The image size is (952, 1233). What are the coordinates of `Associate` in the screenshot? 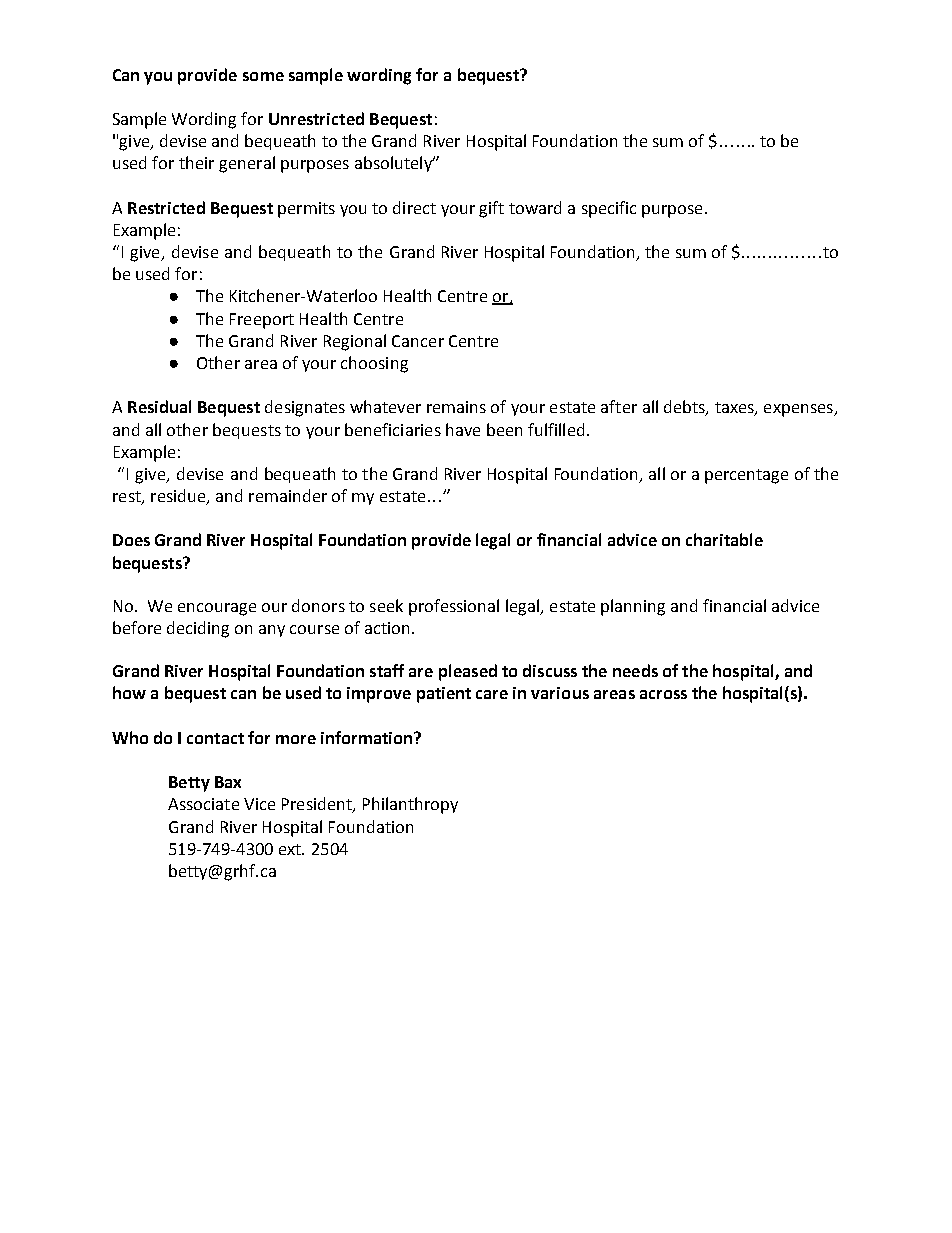 It's located at (203, 804).
